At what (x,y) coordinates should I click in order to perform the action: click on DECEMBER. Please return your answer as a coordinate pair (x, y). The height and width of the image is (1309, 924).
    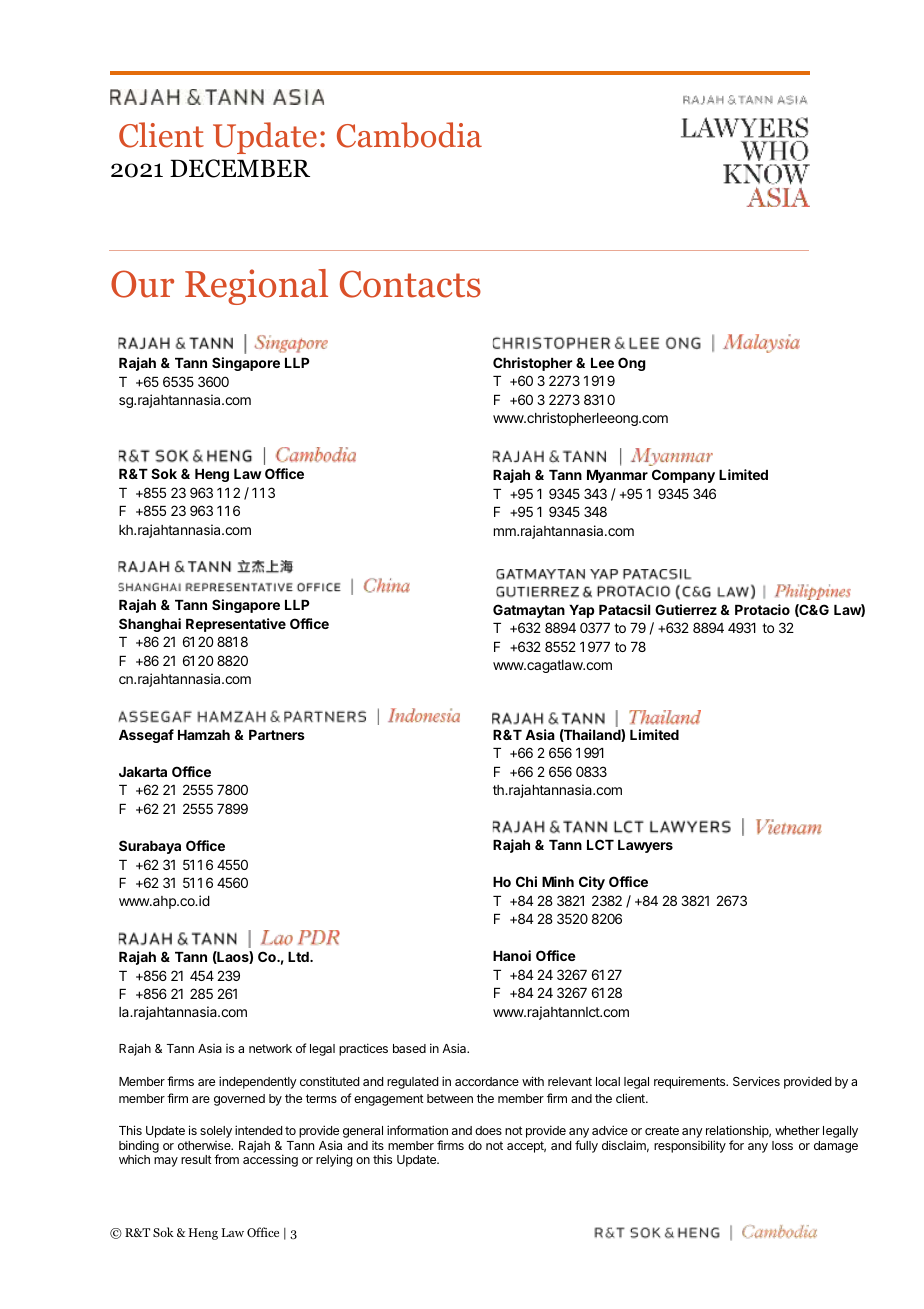
    Looking at the image, I should click on (240, 168).
